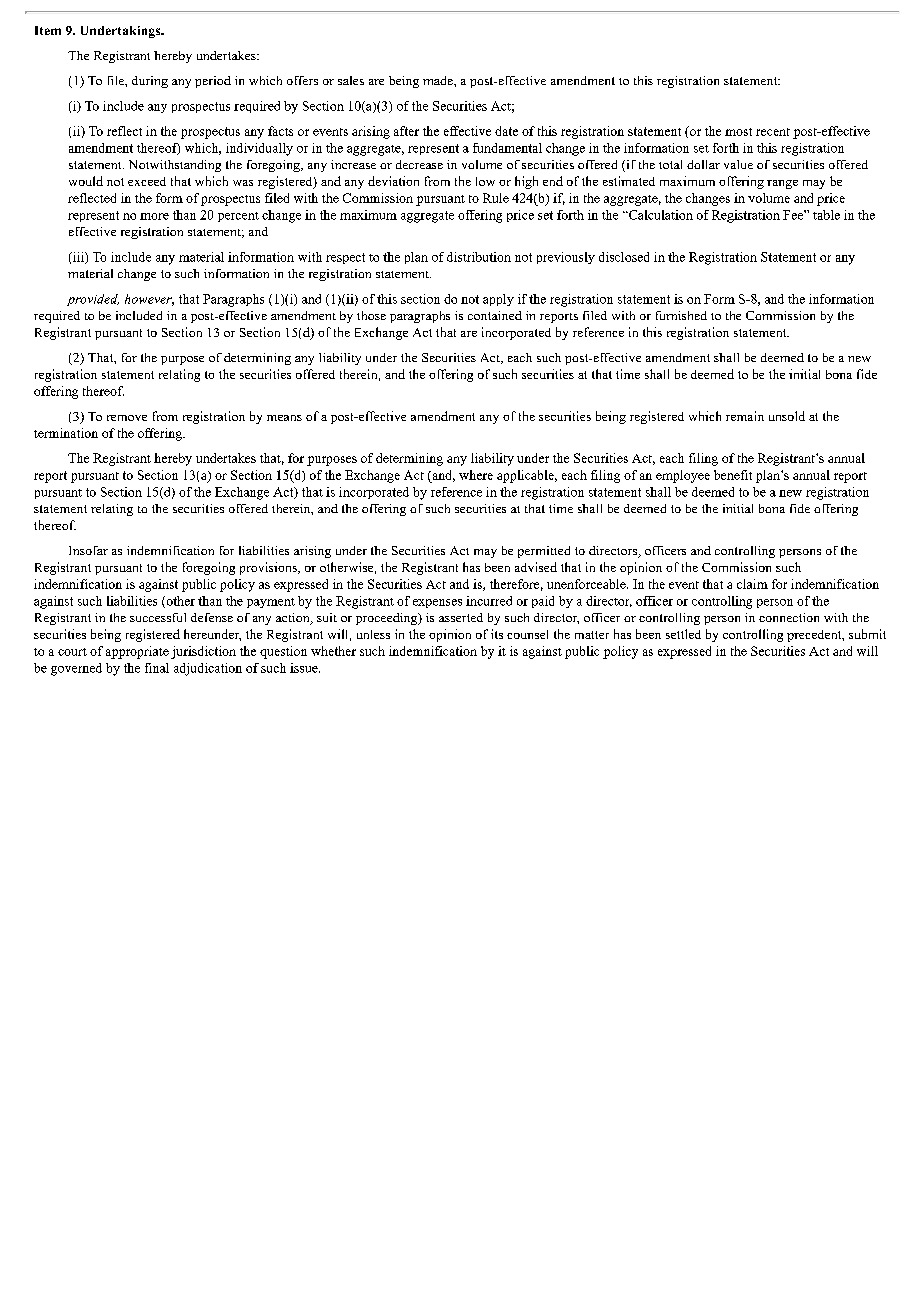 Image resolution: width=924 pixels, height=1308 pixels. What do you see at coordinates (137, 652) in the image?
I see `appropriate` at bounding box center [137, 652].
